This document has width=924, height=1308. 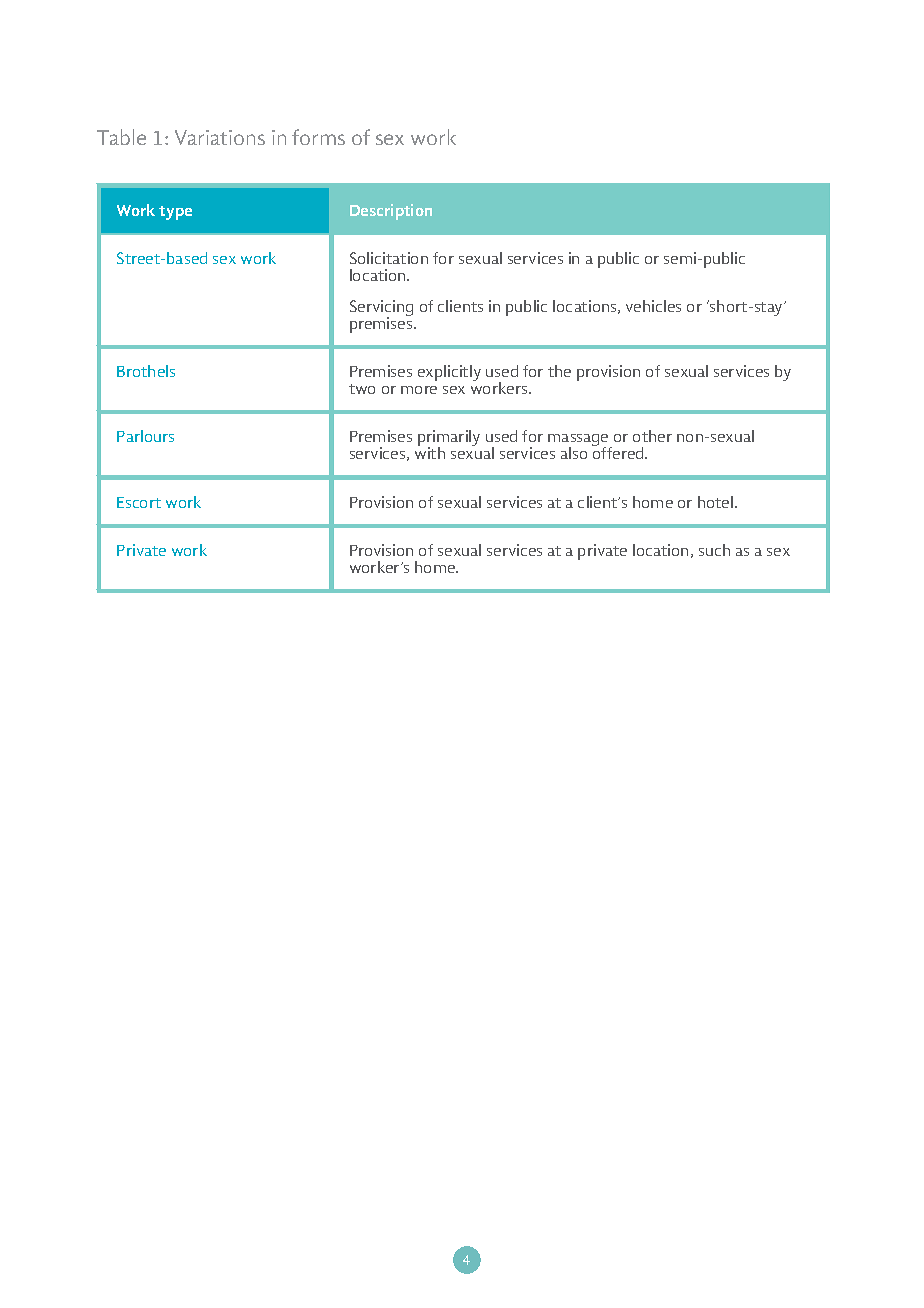 I want to click on Brothels, so click(x=146, y=371).
